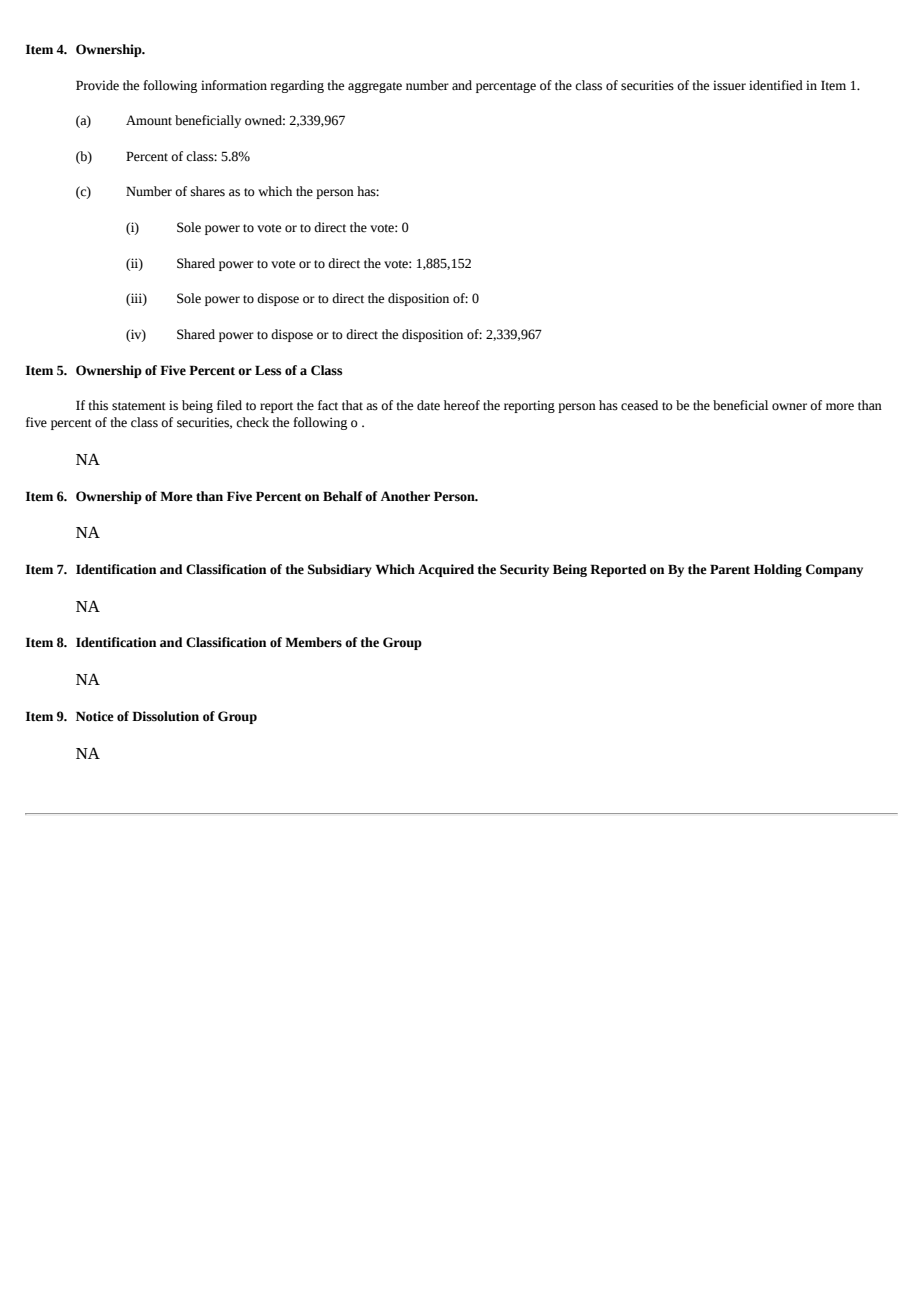 This screenshot has height=1308, width=924. Describe the element at coordinates (149, 120) in the screenshot. I see `Amount` at that location.
